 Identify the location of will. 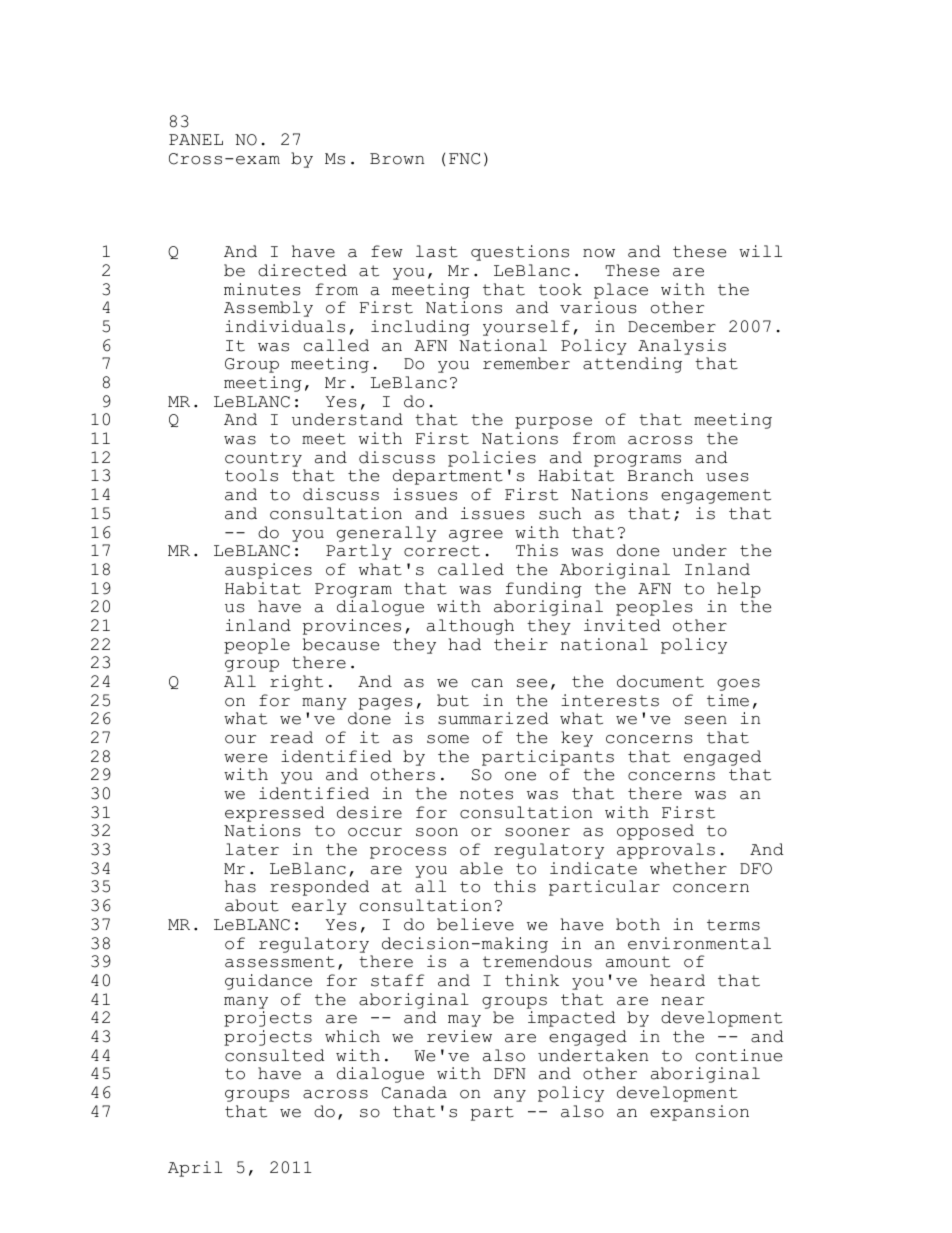
(760, 251).
